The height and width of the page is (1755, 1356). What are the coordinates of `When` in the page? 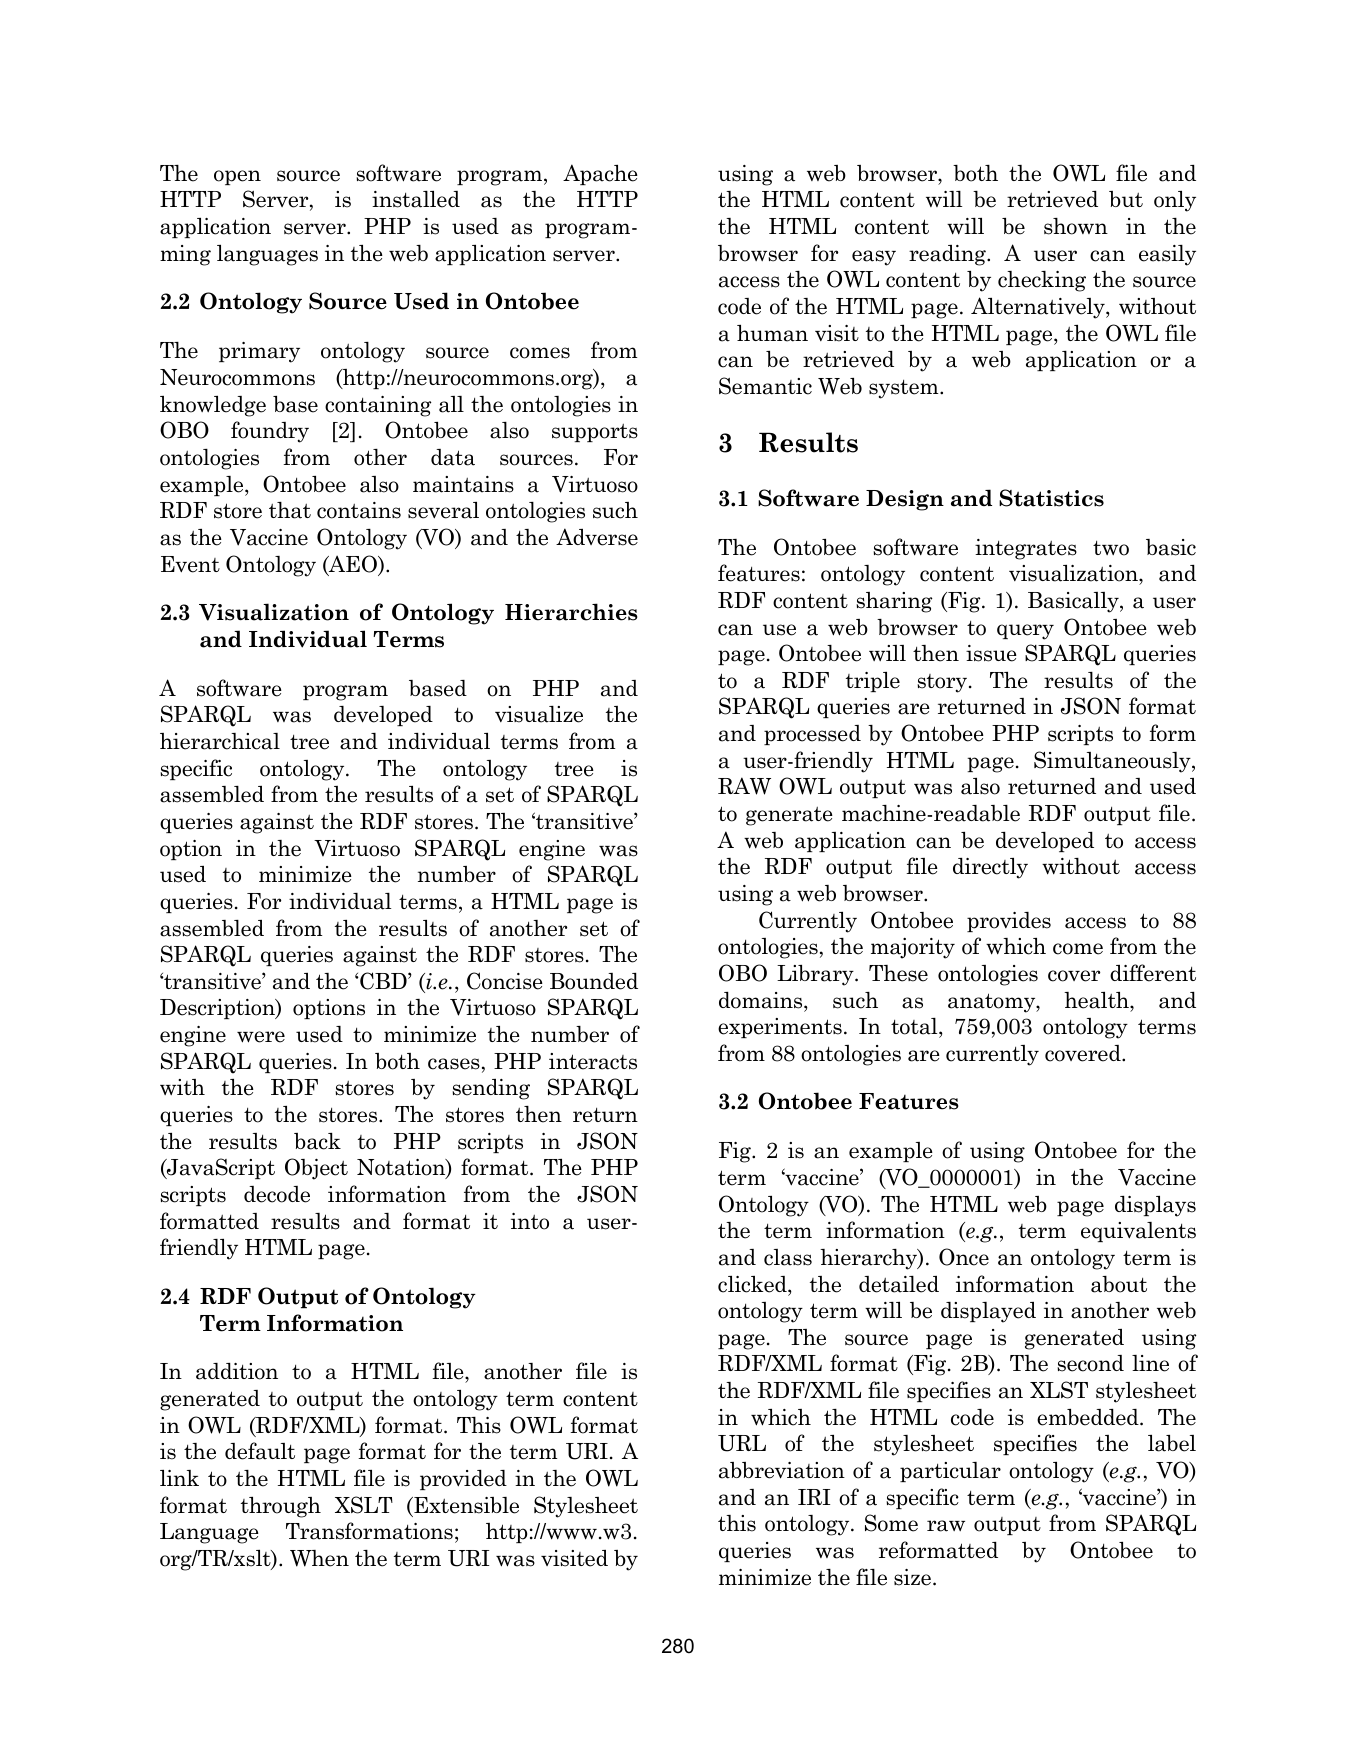 It's located at (319, 1558).
